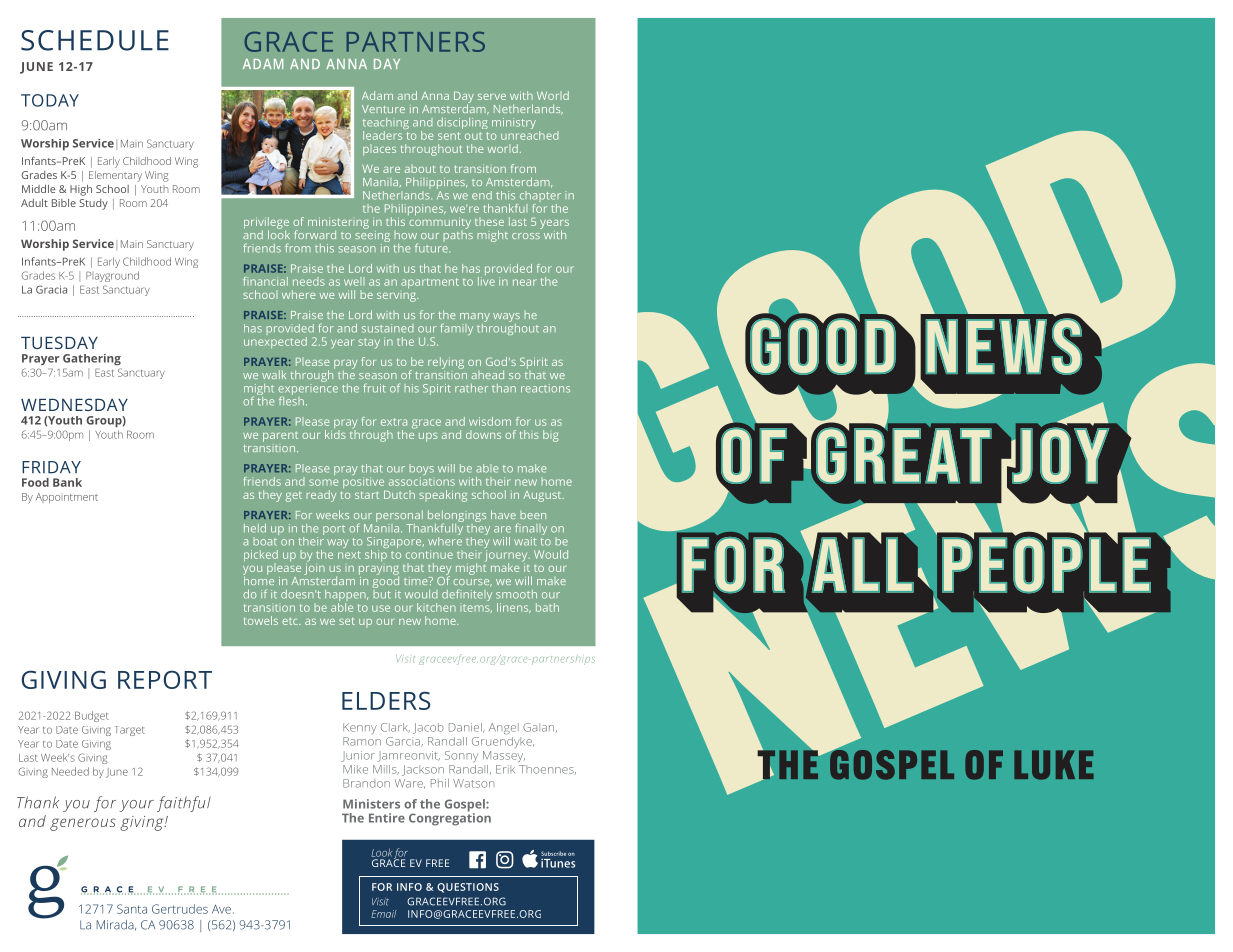 This screenshot has width=1233, height=952. What do you see at coordinates (95, 40) in the screenshot?
I see `SCHEDULE` at bounding box center [95, 40].
